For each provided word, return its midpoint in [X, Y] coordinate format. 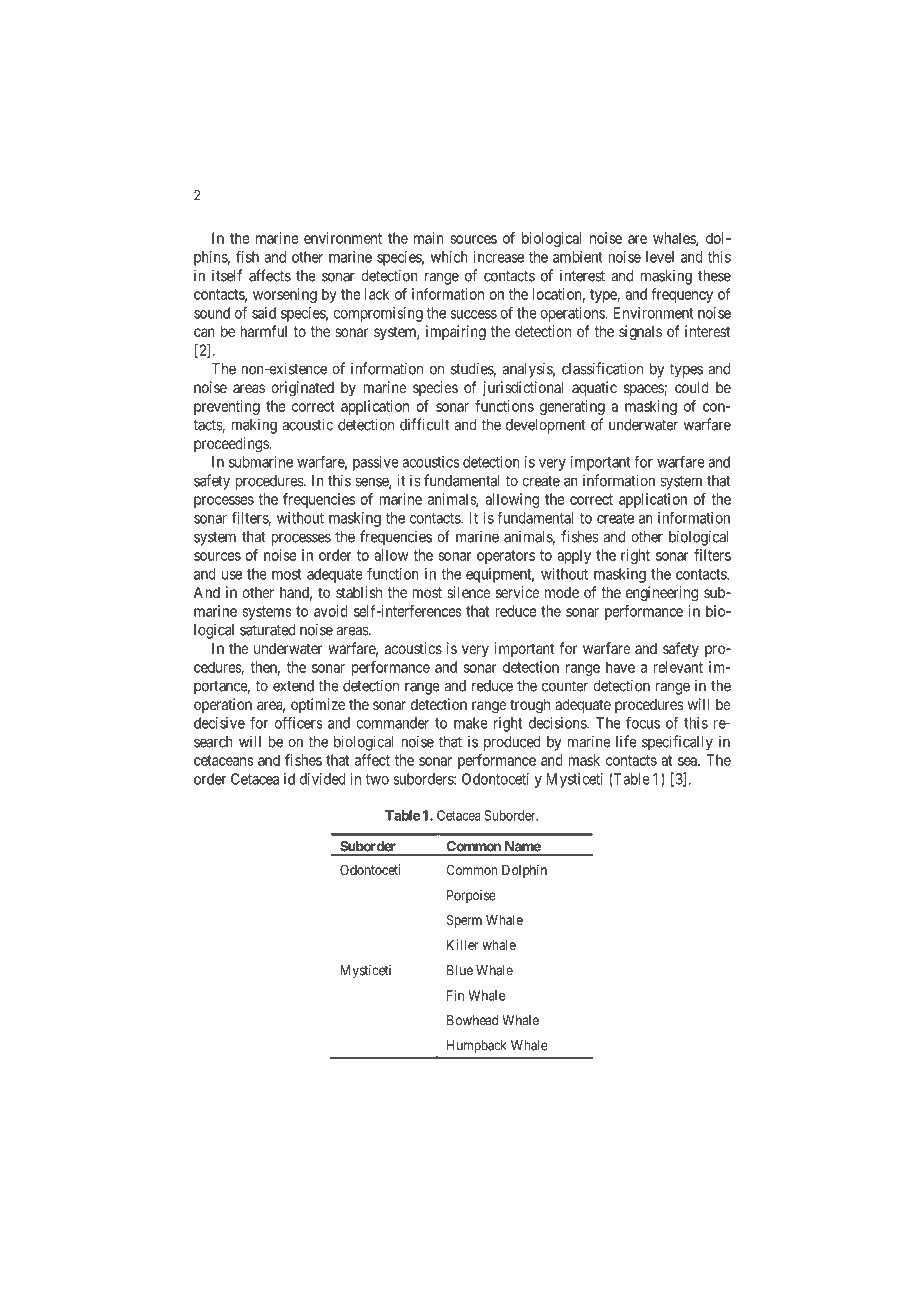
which [449, 257]
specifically [677, 743]
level [660, 257]
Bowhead [472, 1020]
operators [506, 557]
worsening [285, 295]
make [471, 723]
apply [574, 556]
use [232, 575]
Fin [455, 995]
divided [323, 779]
